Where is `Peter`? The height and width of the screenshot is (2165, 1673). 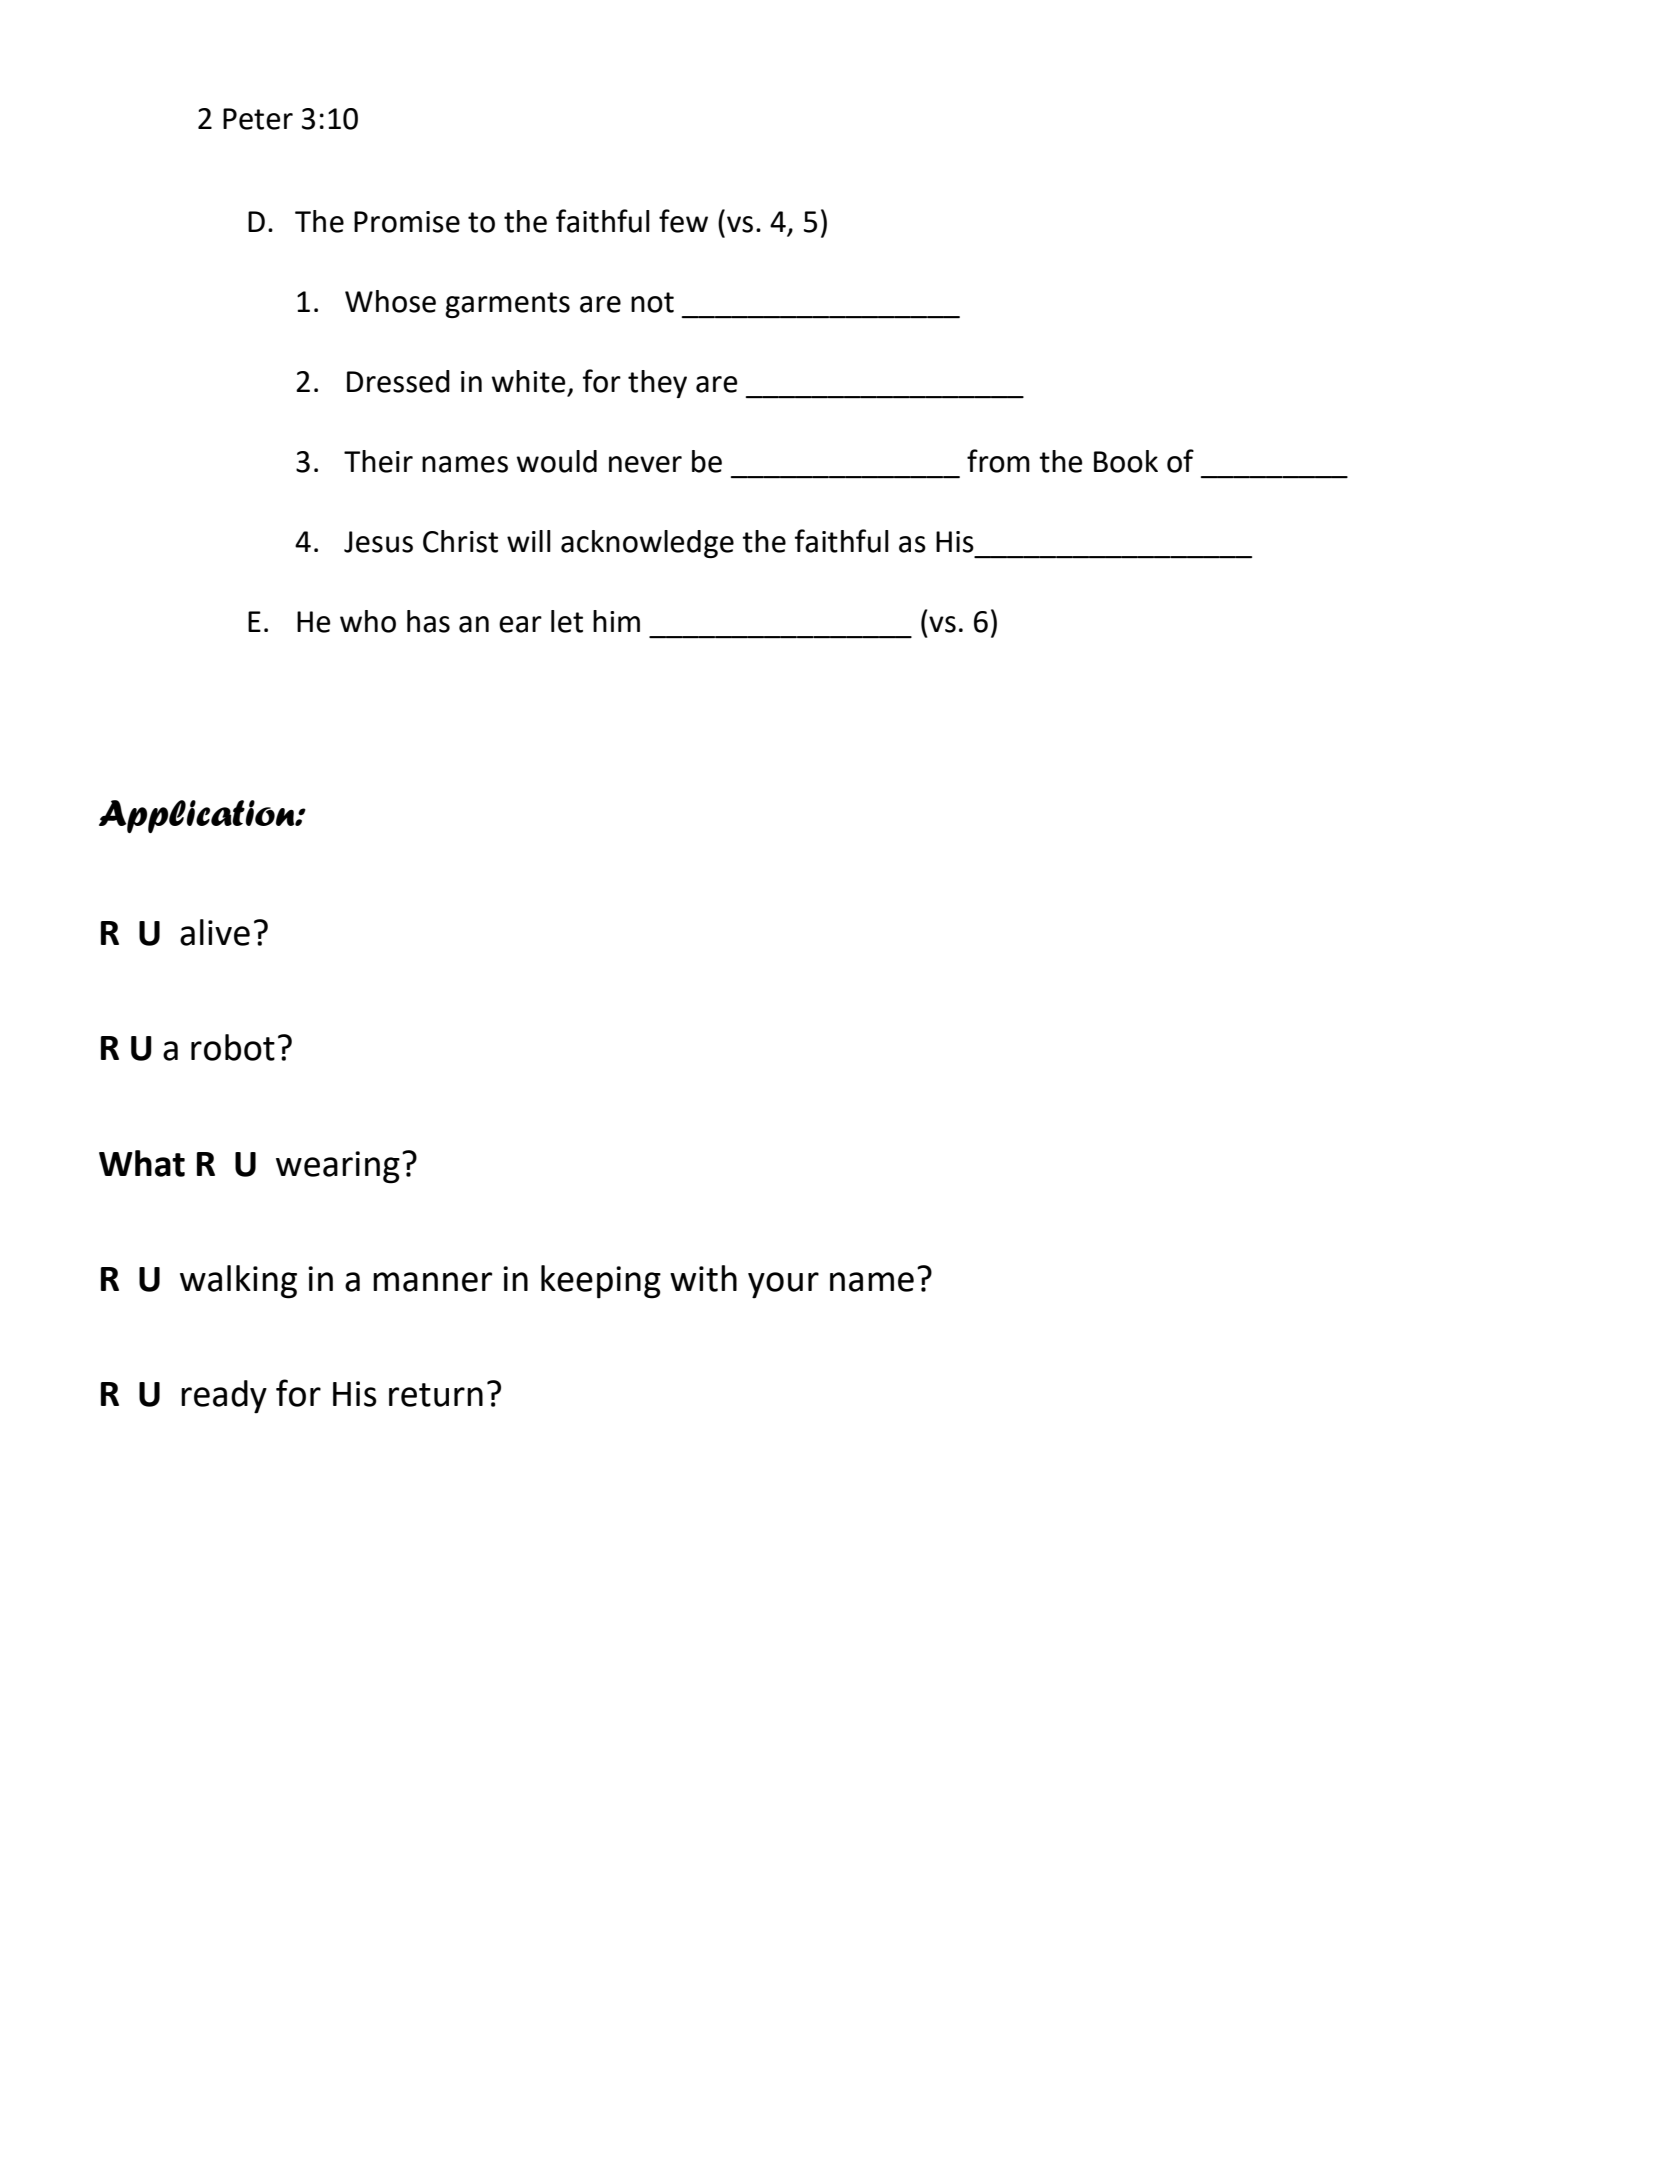 Peter is located at coordinates (258, 119).
